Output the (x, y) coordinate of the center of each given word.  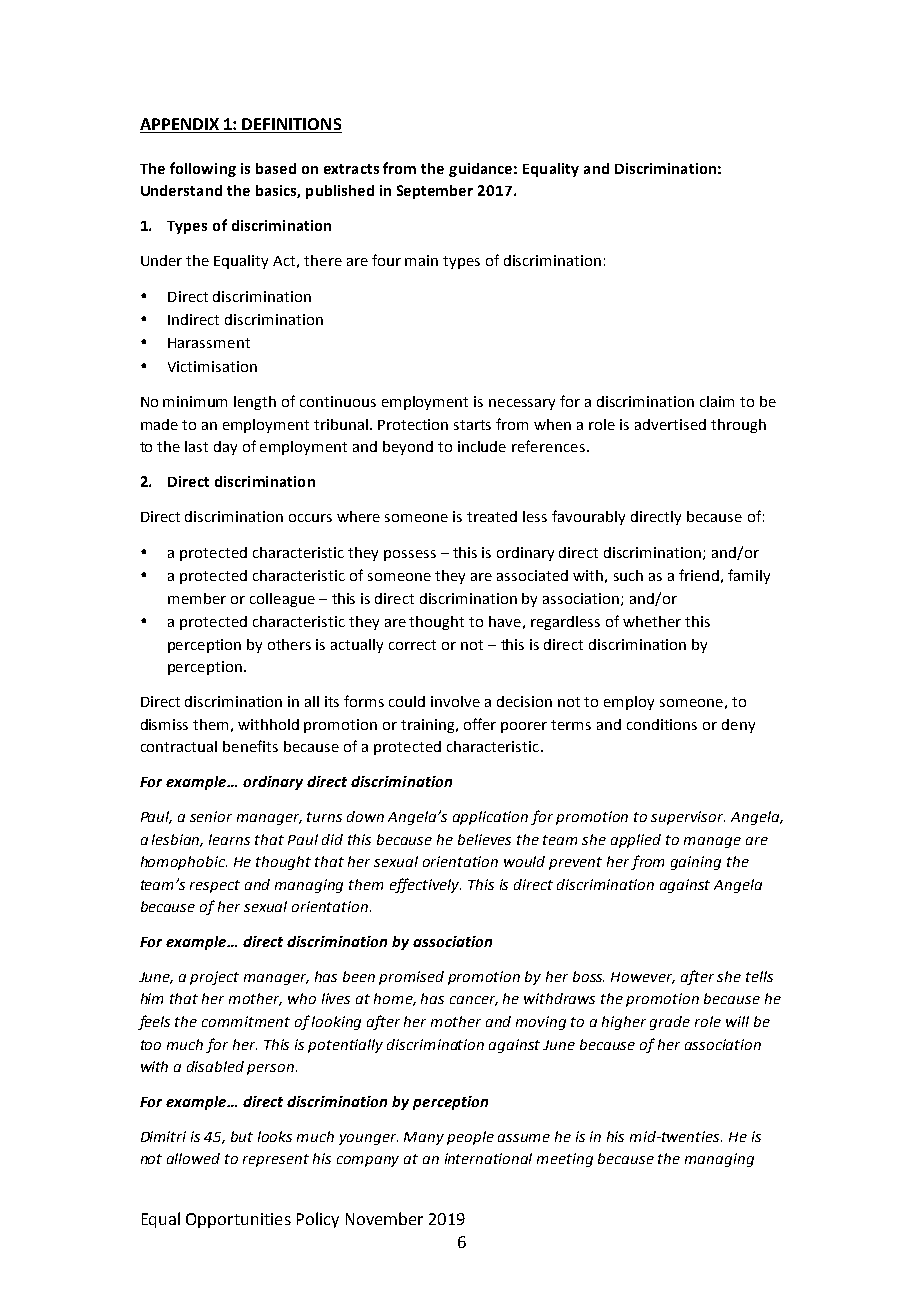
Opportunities (238, 1220)
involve (455, 701)
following (203, 169)
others (289, 644)
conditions (662, 724)
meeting (565, 1160)
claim (717, 401)
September (435, 192)
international (488, 1158)
